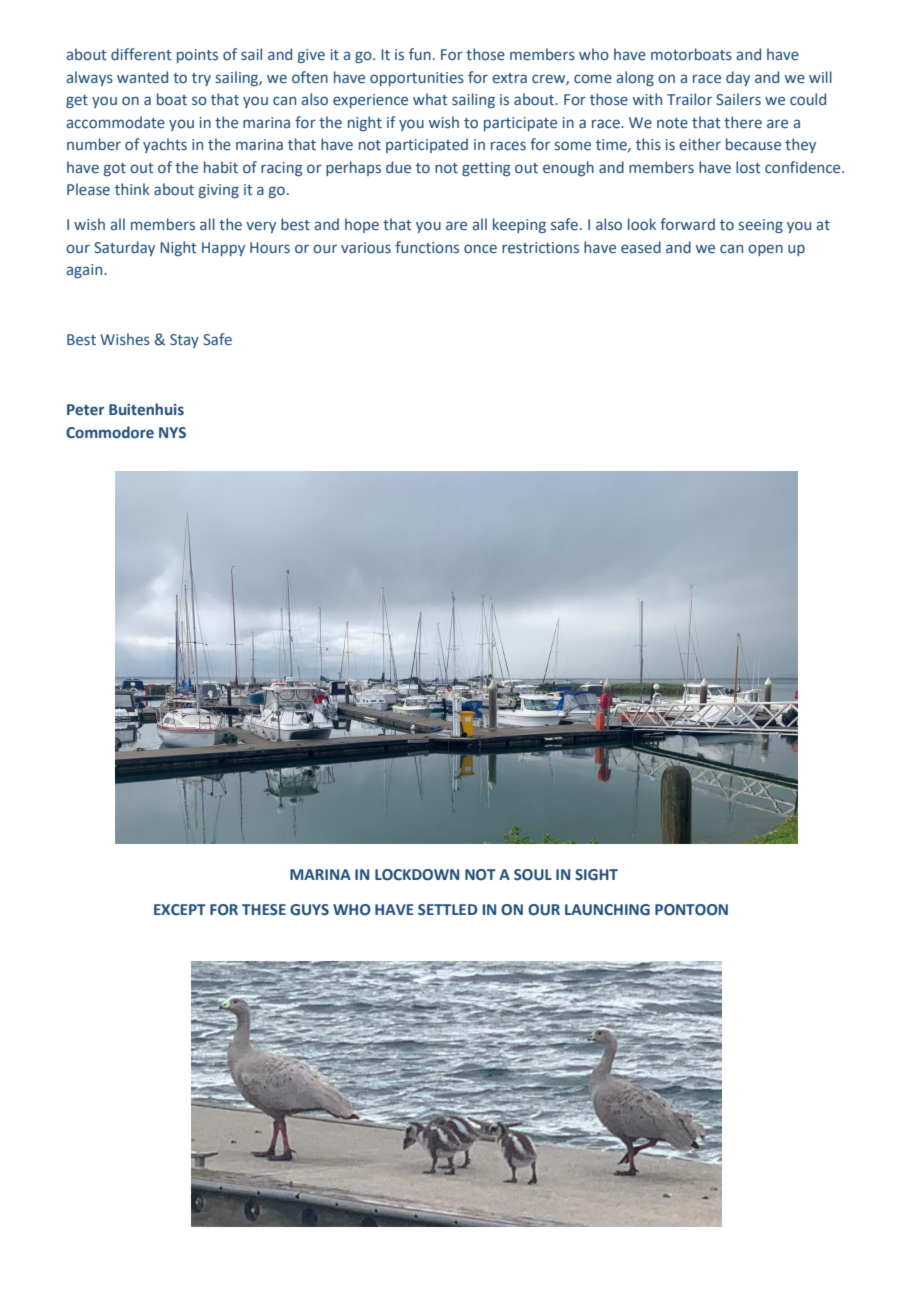  I want to click on Commodore, so click(110, 432).
